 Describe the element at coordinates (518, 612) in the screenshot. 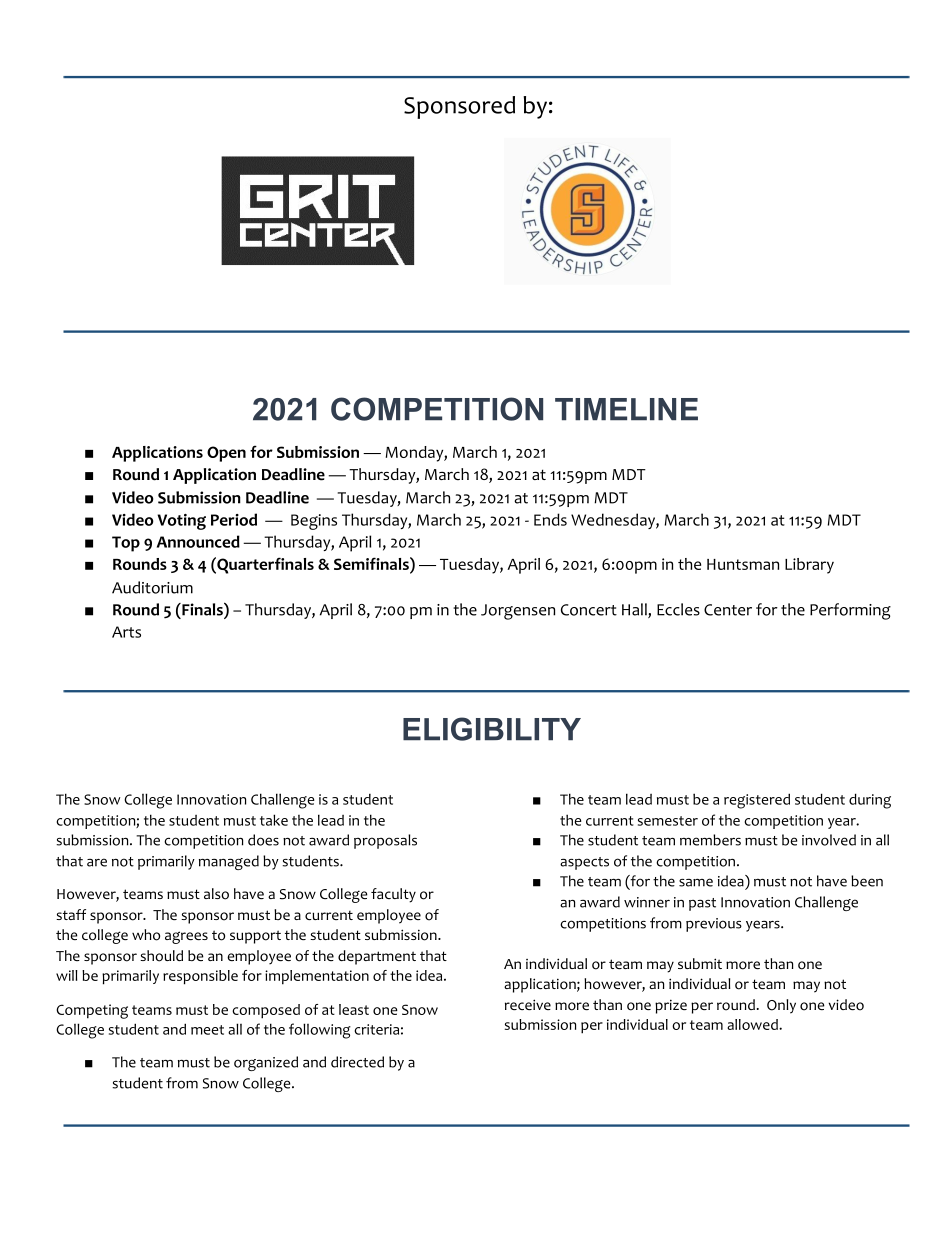

I see `Jorgensen` at that location.
